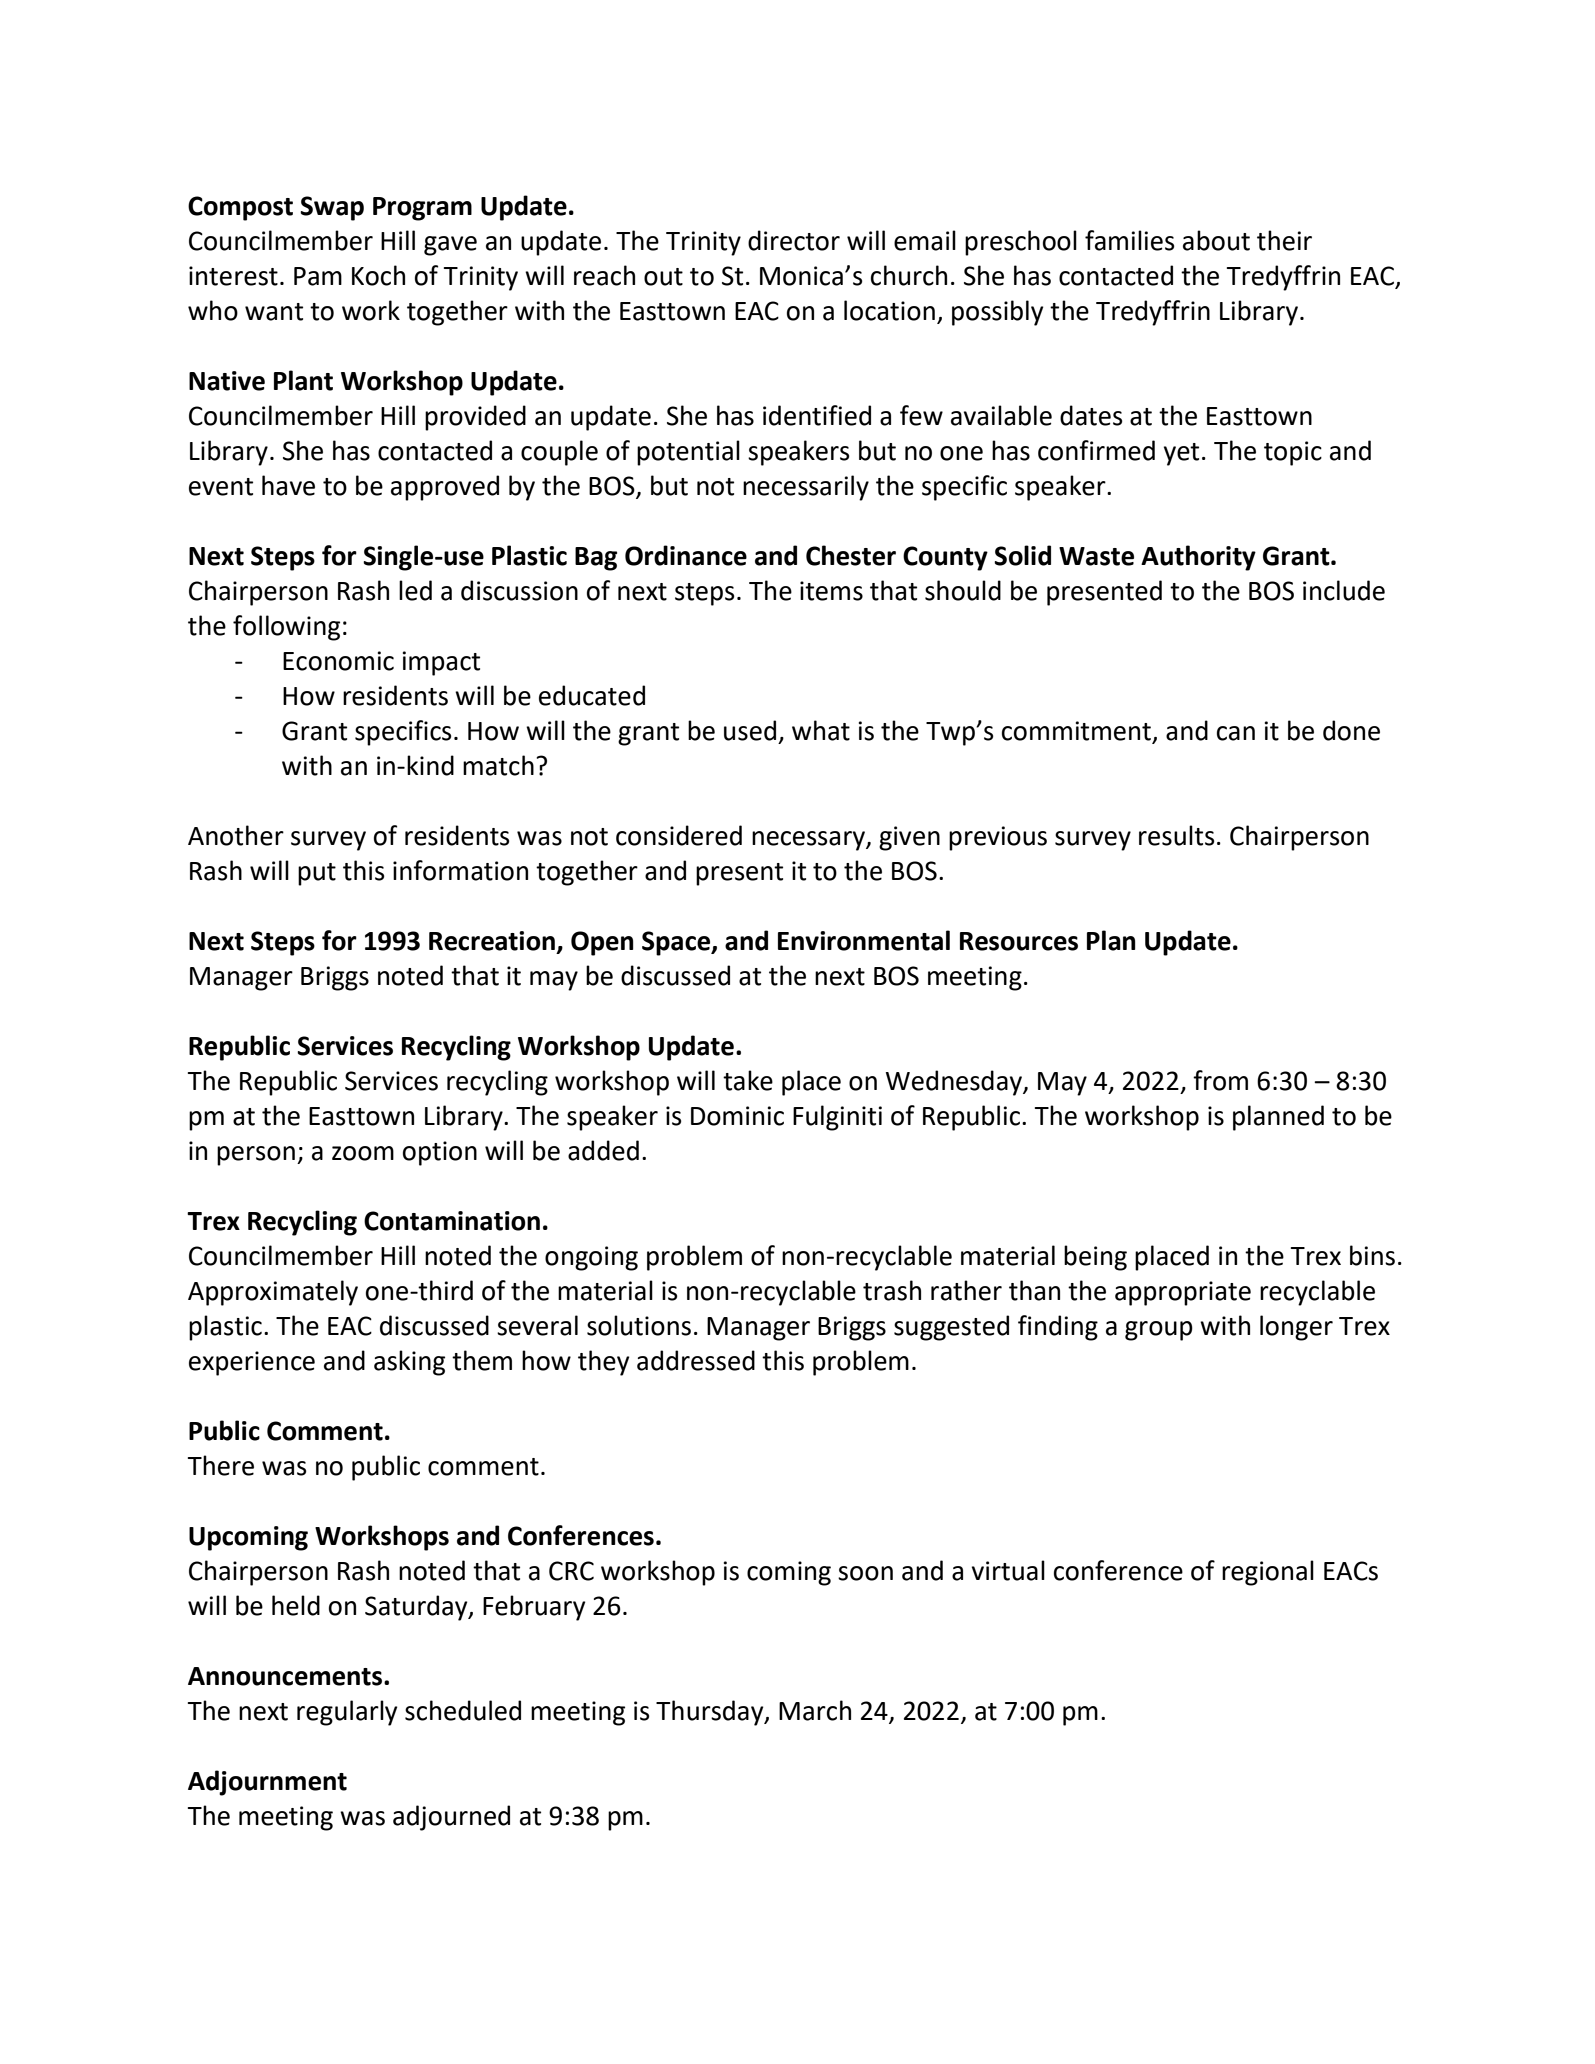  I want to click on longer, so click(1296, 1328).
